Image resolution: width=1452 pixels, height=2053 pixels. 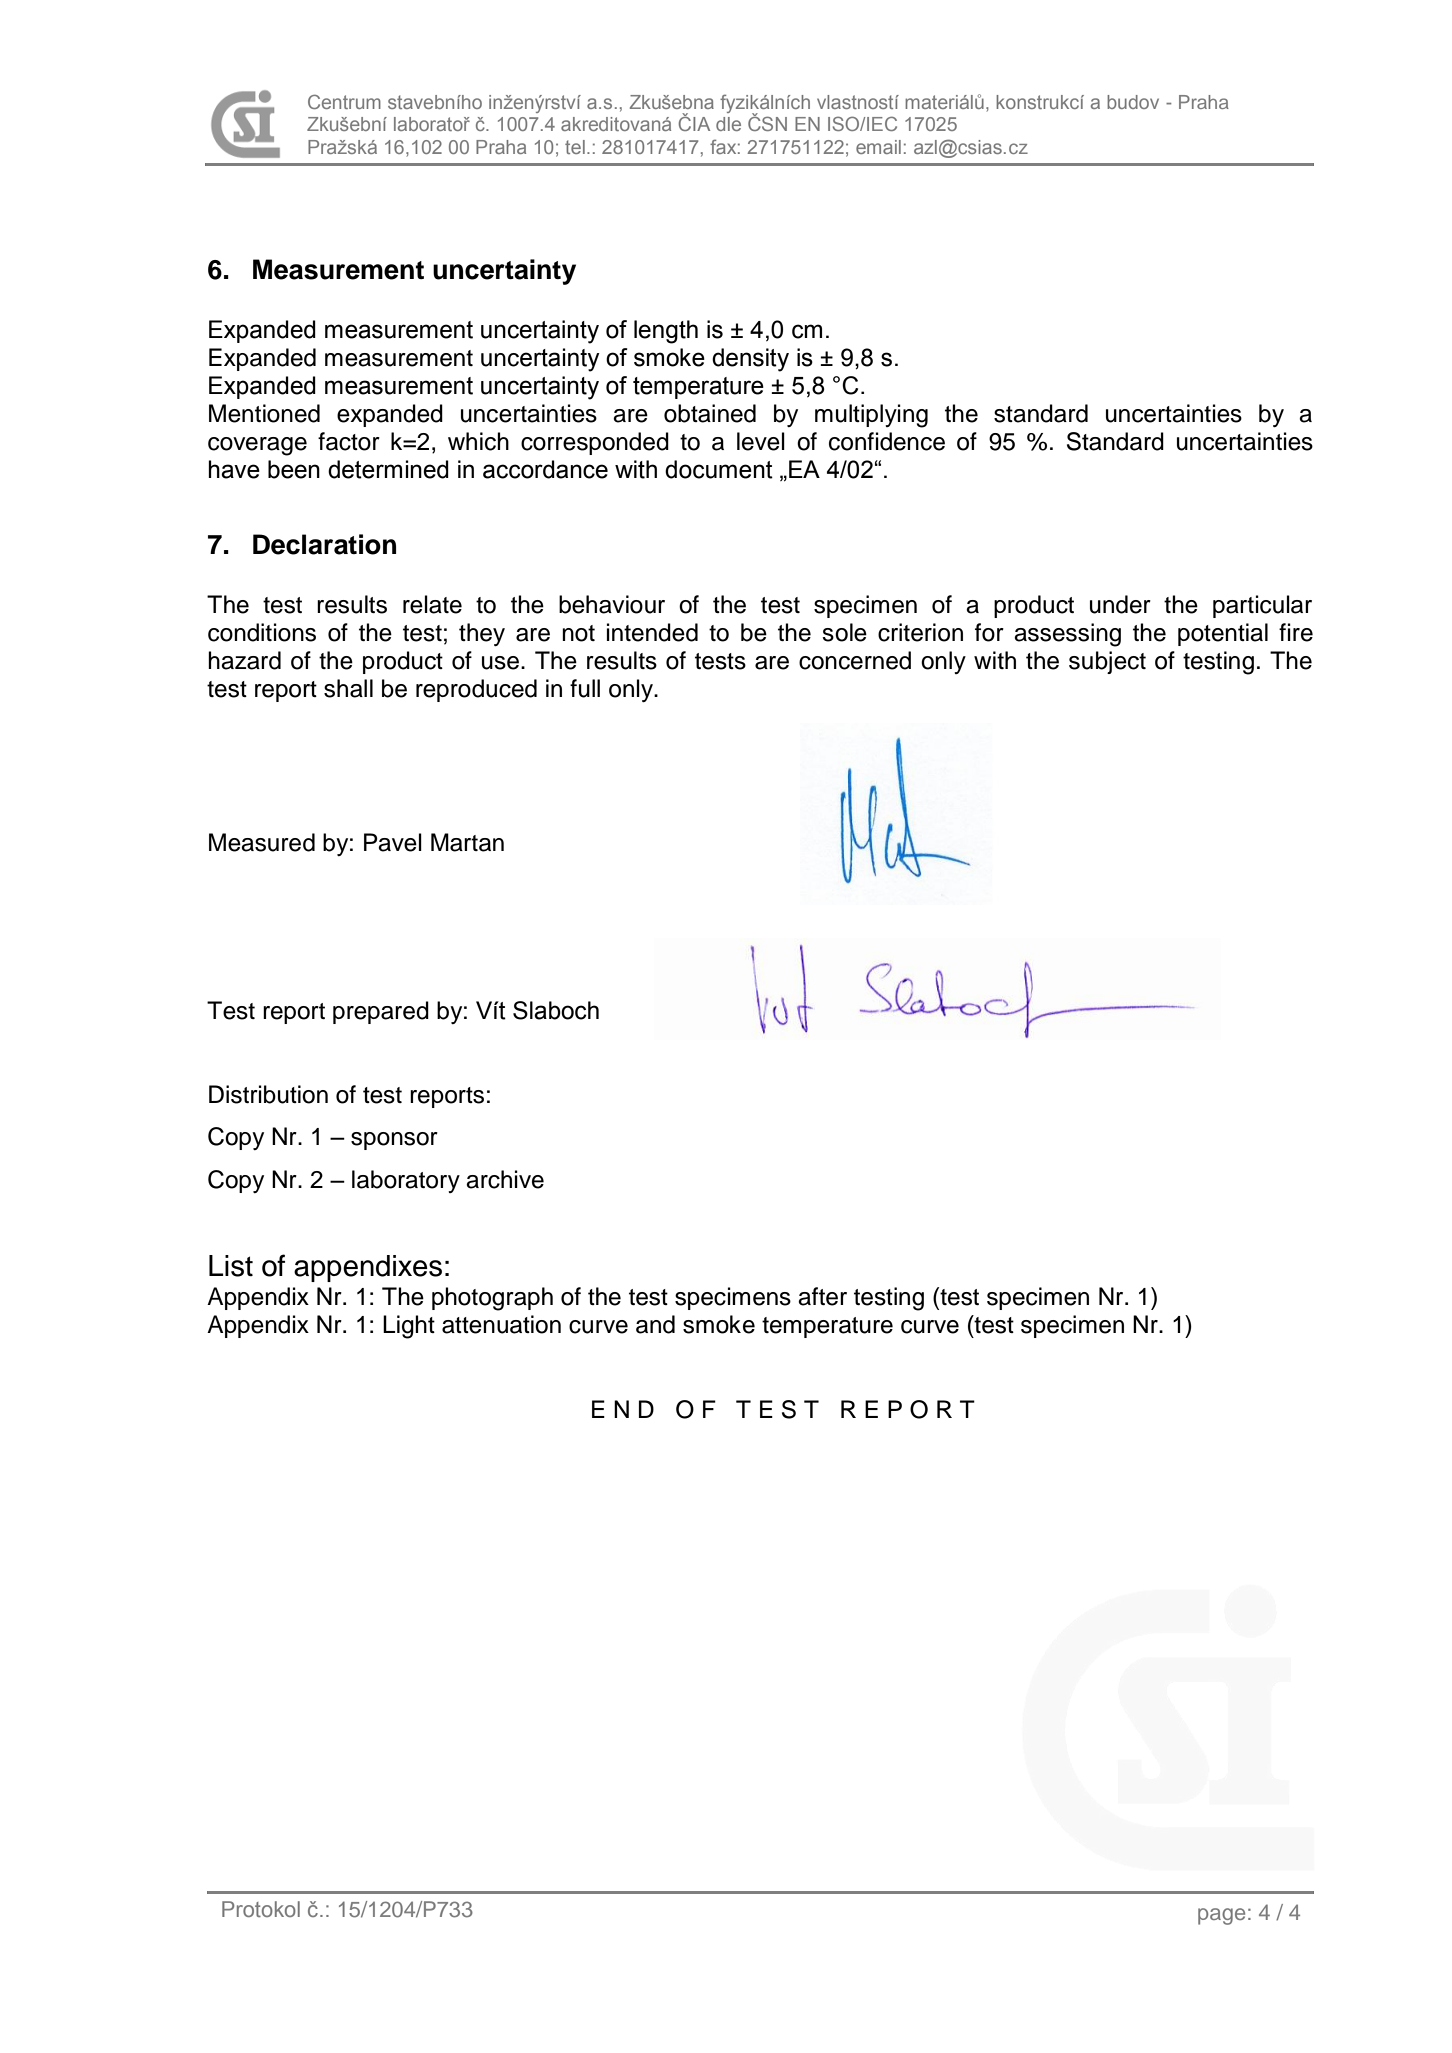 I want to click on email, so click(x=878, y=147).
